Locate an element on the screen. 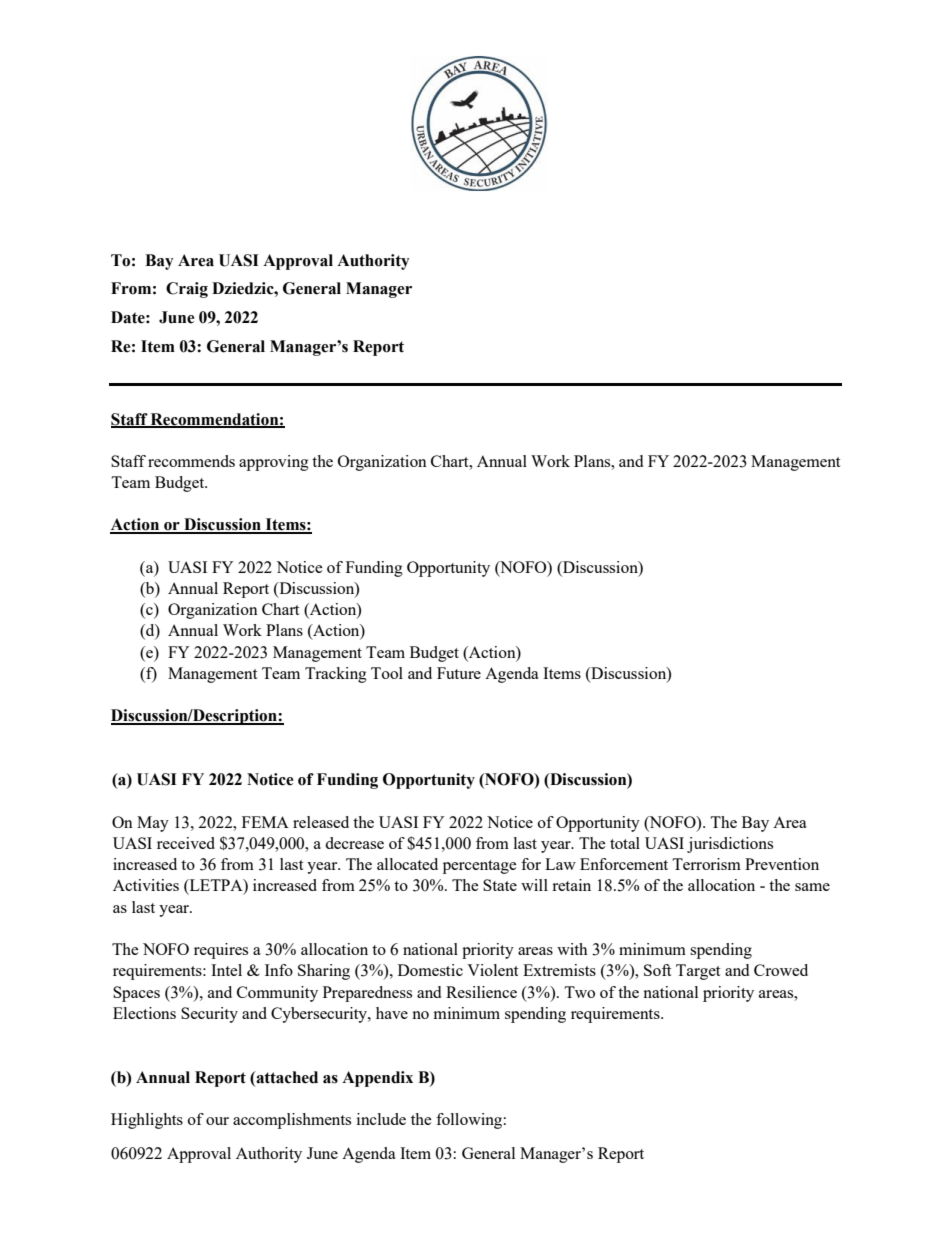 The height and width of the screenshot is (1233, 952). Activities is located at coordinates (146, 885).
